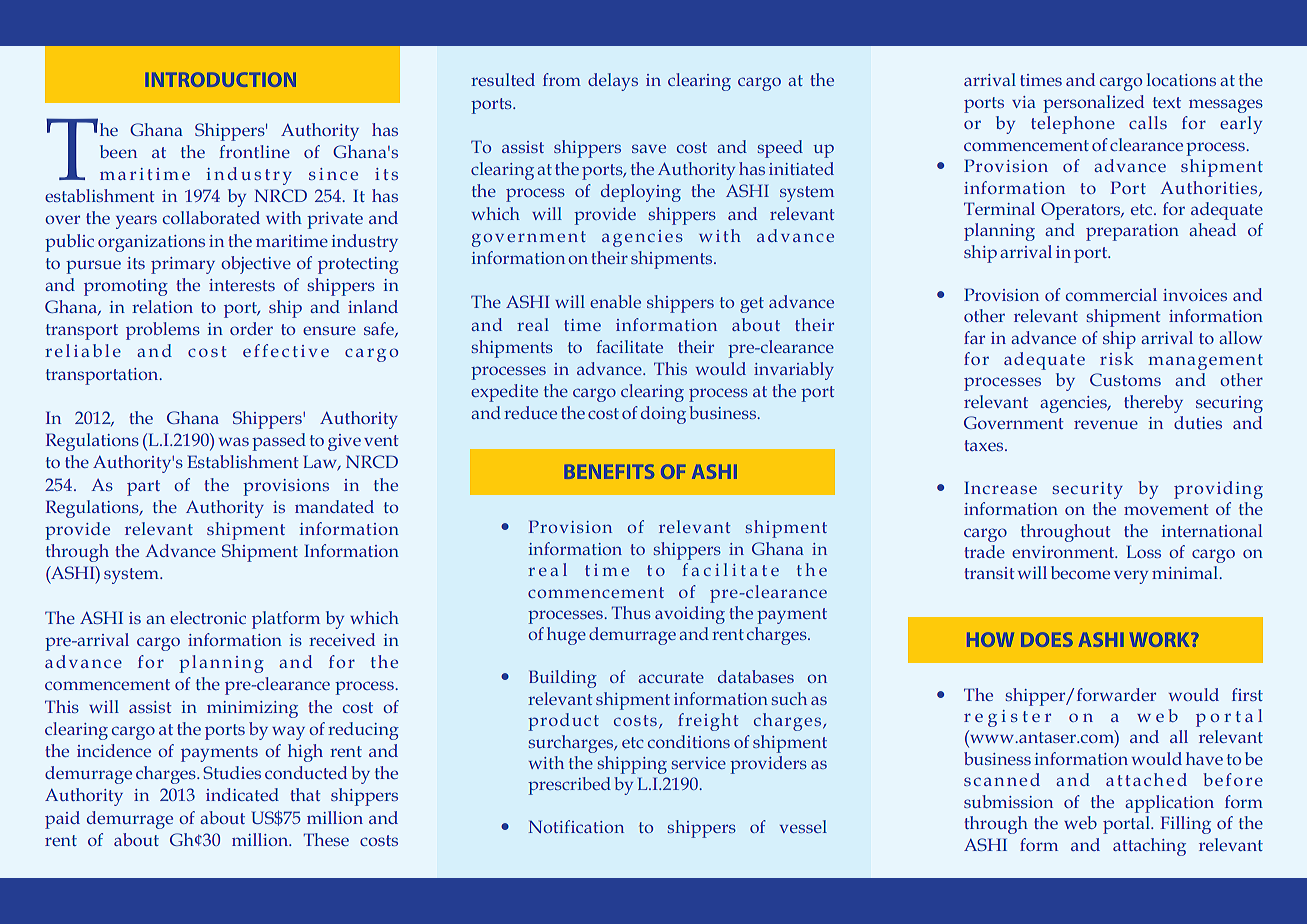 The height and width of the image is (924, 1307). Describe the element at coordinates (221, 79) in the image. I see `INTRODUCTION` at that location.
